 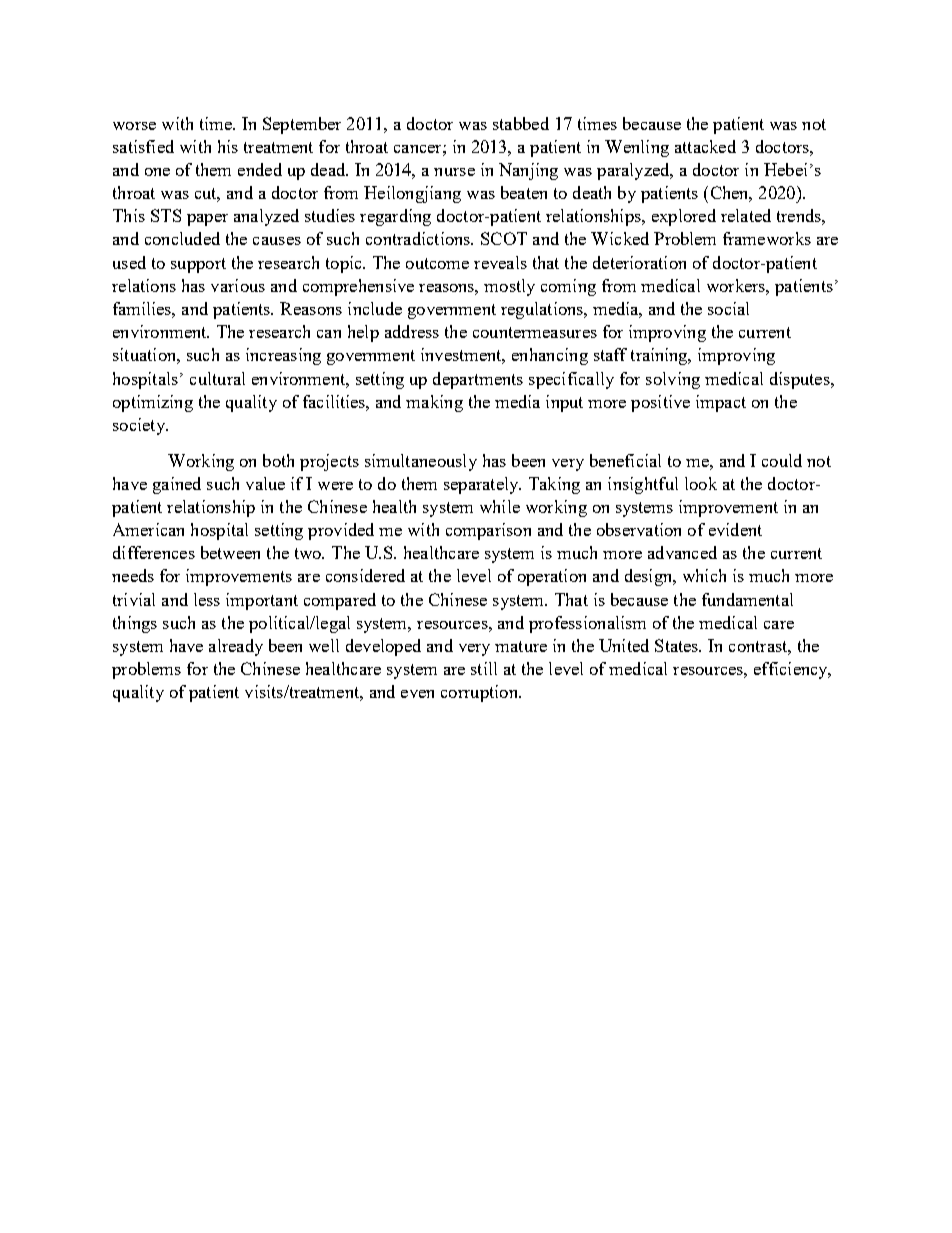 I want to click on comparison, so click(x=488, y=531).
